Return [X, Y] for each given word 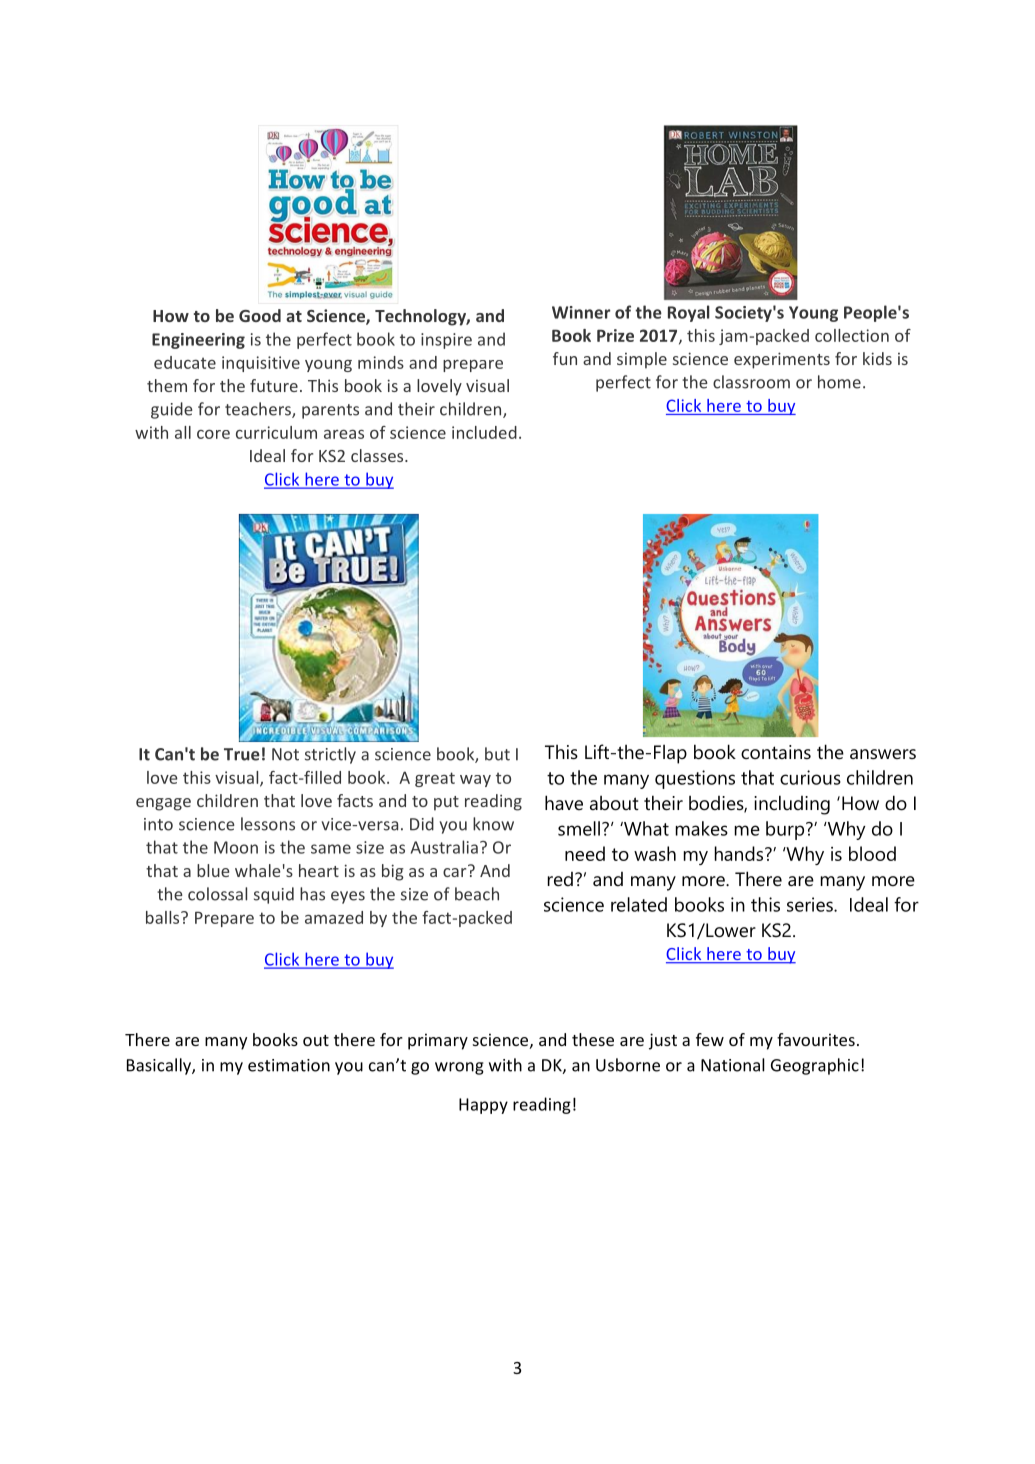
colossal [217, 894]
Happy [483, 1106]
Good [260, 315]
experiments [782, 360]
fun [565, 358]
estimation [289, 1065]
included [484, 432]
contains [776, 752]
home [839, 382]
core [213, 434]
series [811, 904]
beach [477, 894]
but [497, 754]
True [242, 754]
